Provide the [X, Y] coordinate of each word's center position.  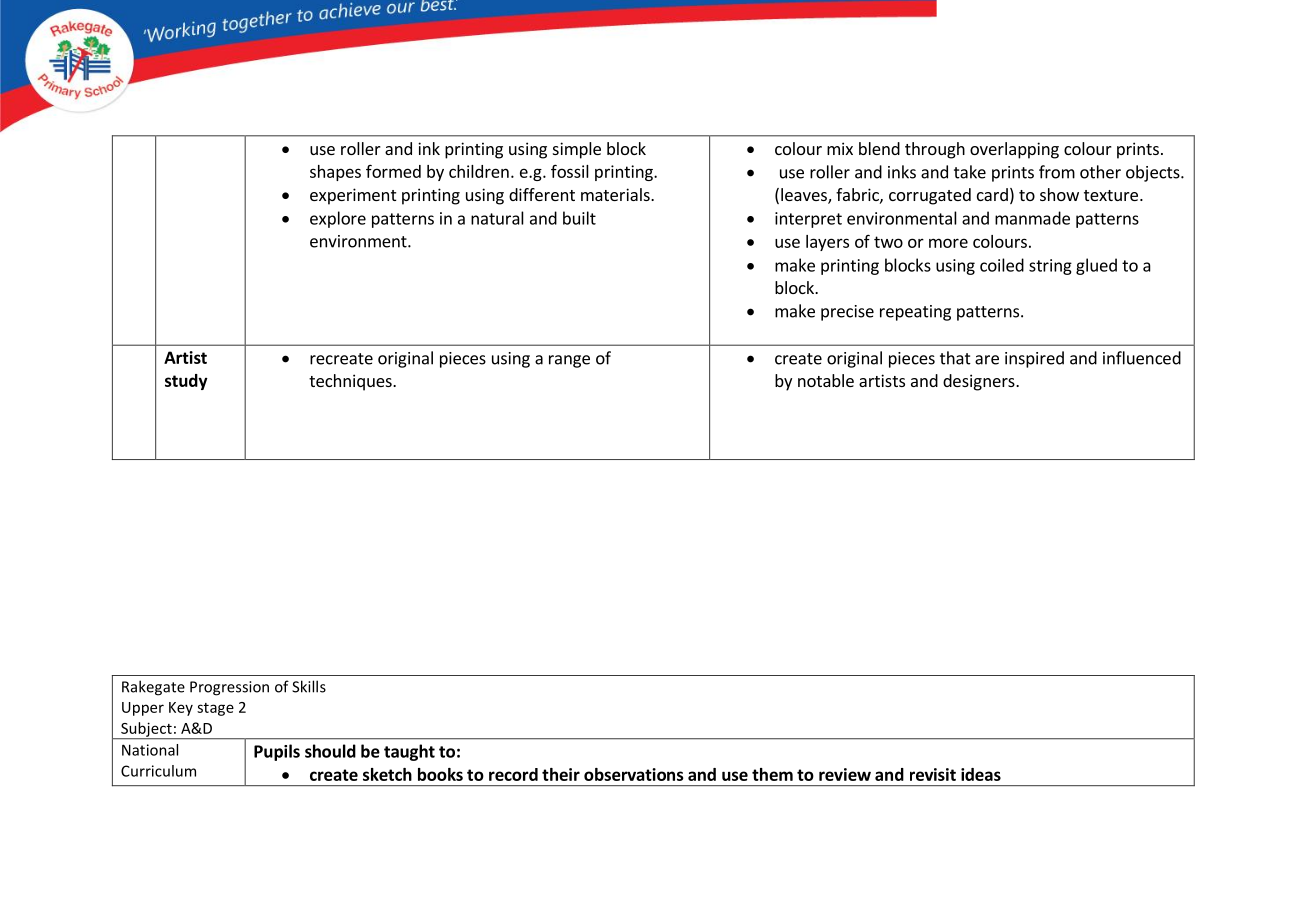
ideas [981, 774]
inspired [1034, 359]
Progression [229, 688]
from [1057, 172]
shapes [335, 173]
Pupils [277, 752]
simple [577, 150]
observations [634, 774]
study [186, 382]
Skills [309, 686]
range [569, 361]
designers [980, 382]
